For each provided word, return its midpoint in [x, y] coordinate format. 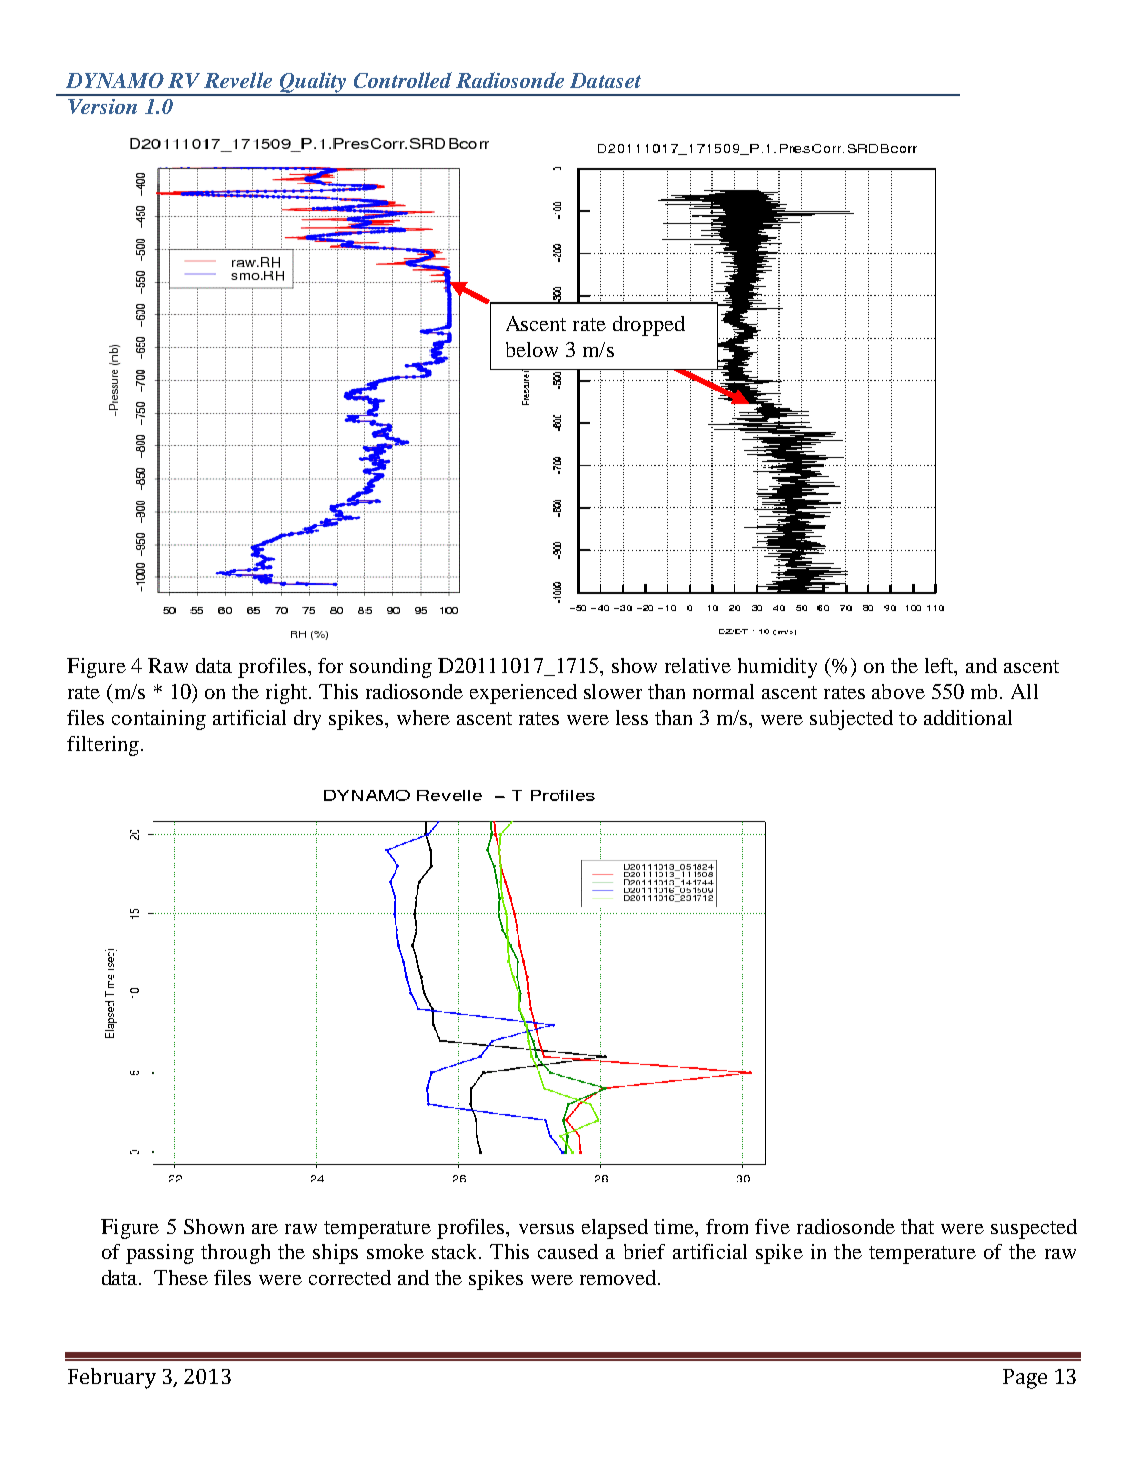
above [898, 691]
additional [968, 717]
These [181, 1277]
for [330, 665]
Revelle [238, 80]
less [632, 717]
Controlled [403, 80]
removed [620, 1277]
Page [1025, 1379]
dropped [649, 326]
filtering [103, 746]
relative [698, 665]
